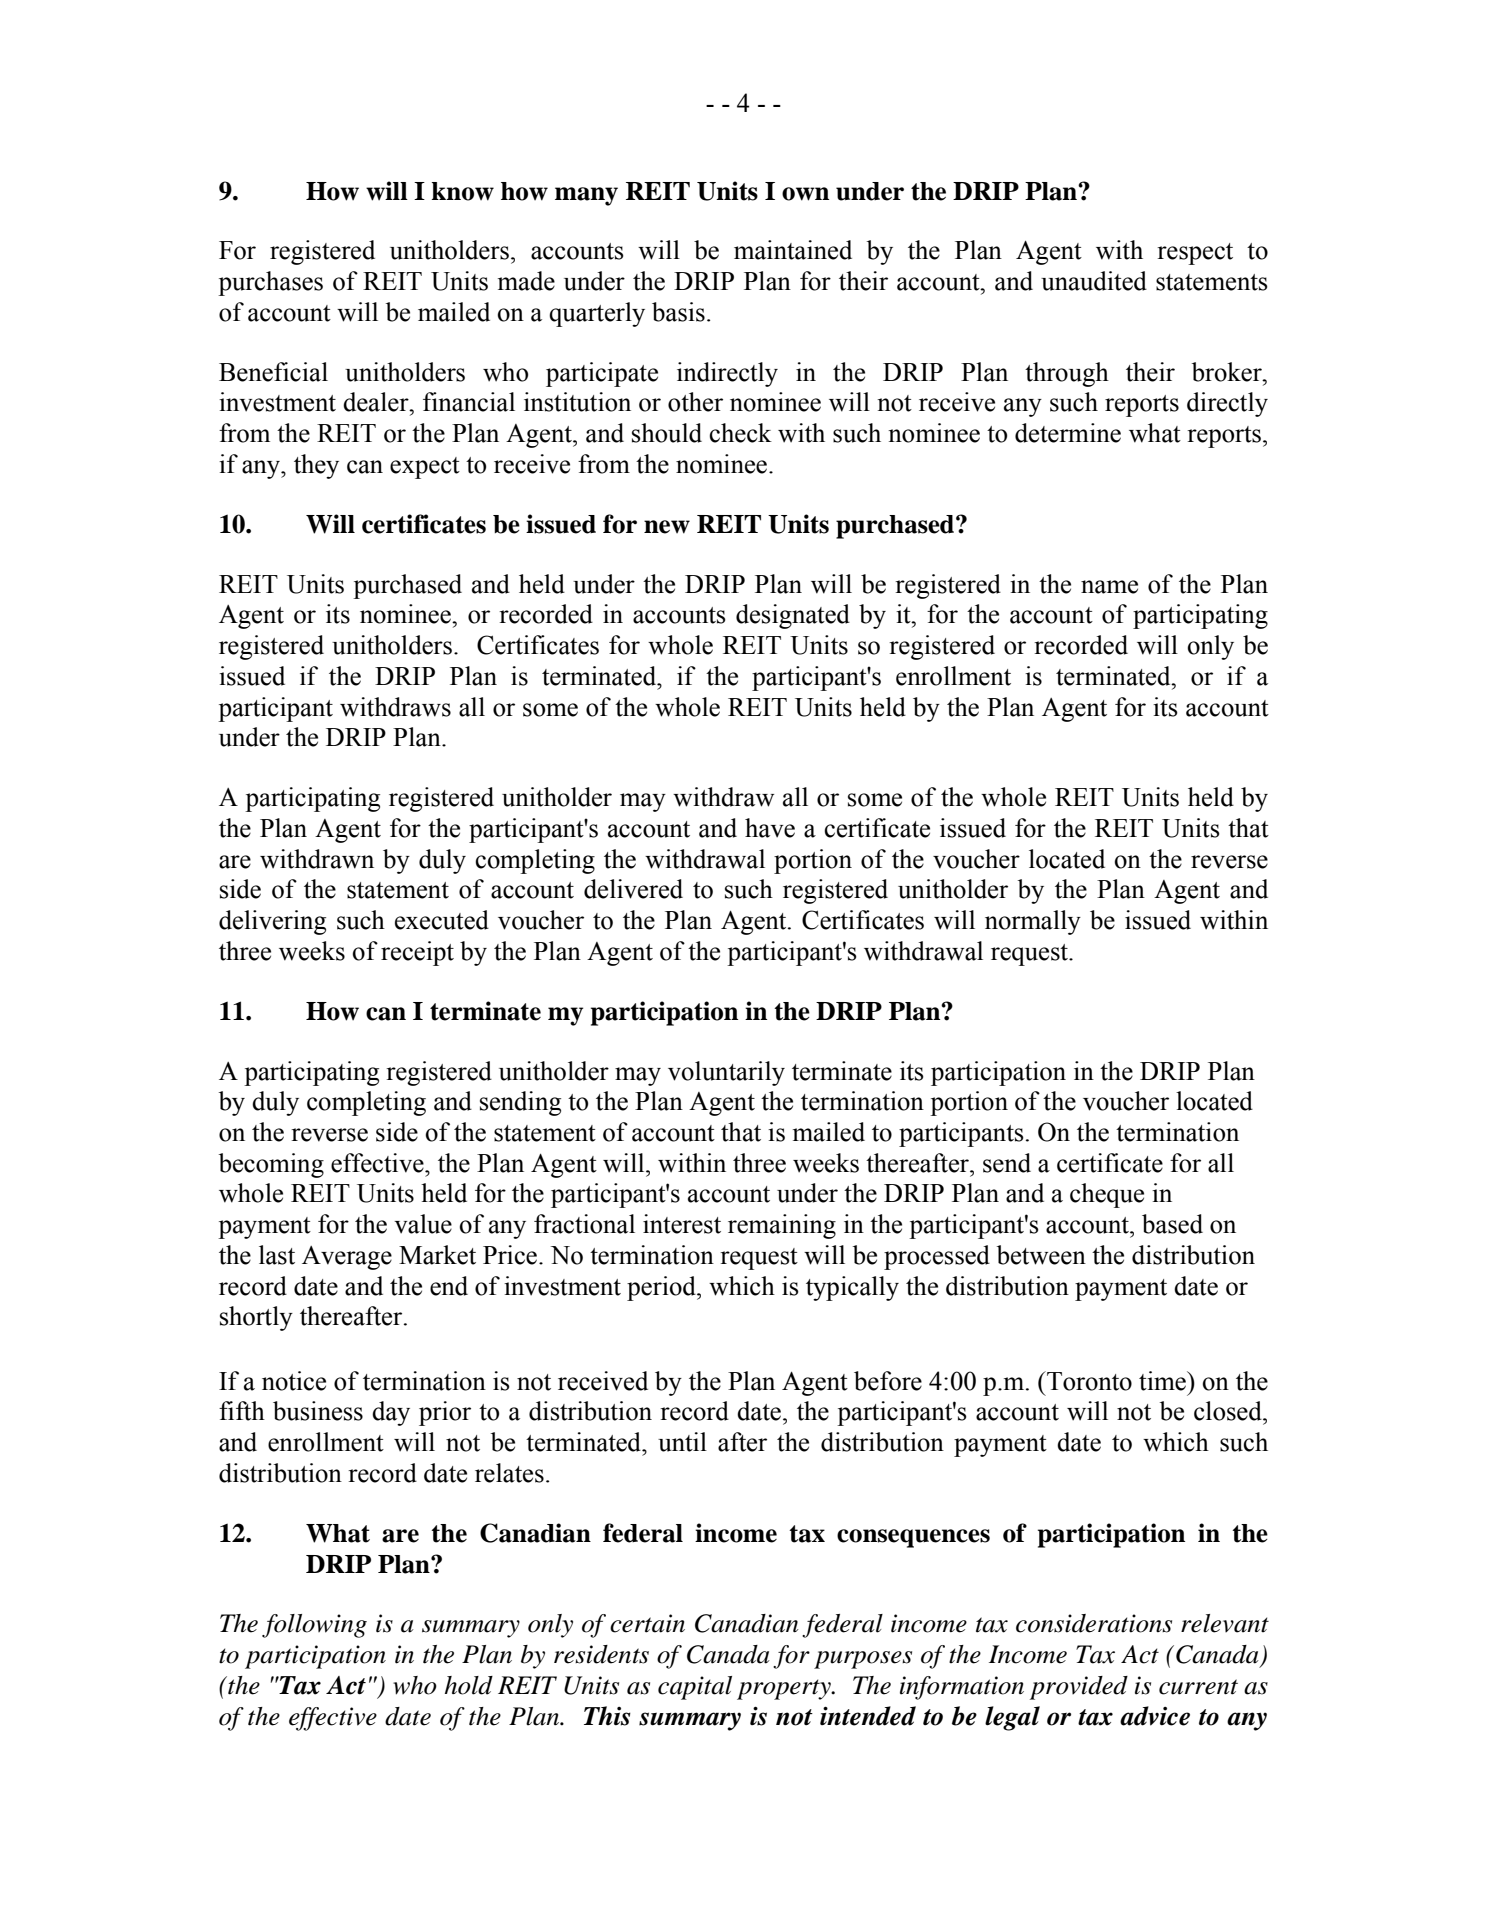  Describe the element at coordinates (442, 920) in the page. I see `executed` at that location.
